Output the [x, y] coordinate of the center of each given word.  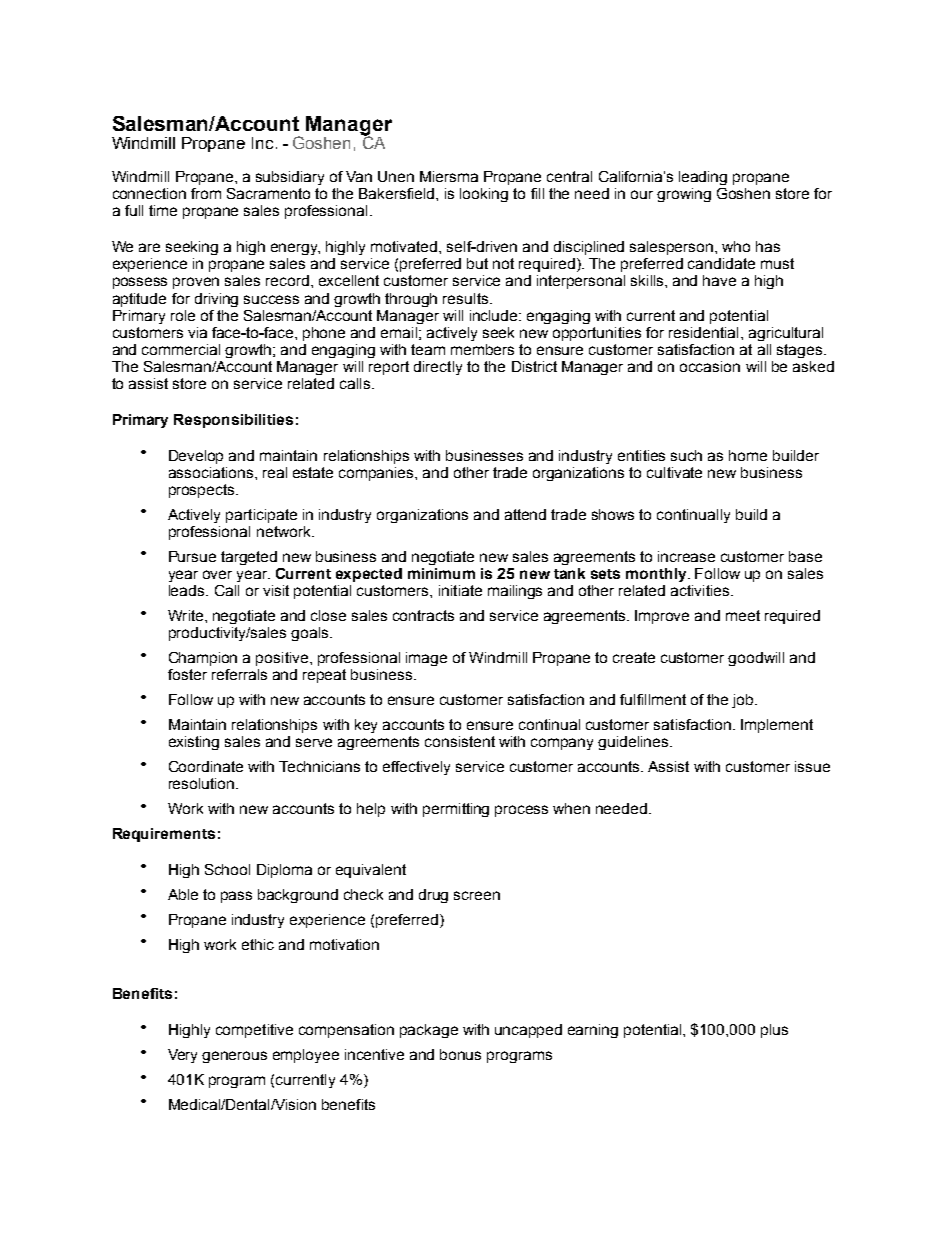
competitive [254, 1031]
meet [743, 615]
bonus [460, 1054]
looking [484, 195]
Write [187, 615]
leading [703, 178]
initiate [460, 590]
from [206, 193]
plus [774, 1031]
